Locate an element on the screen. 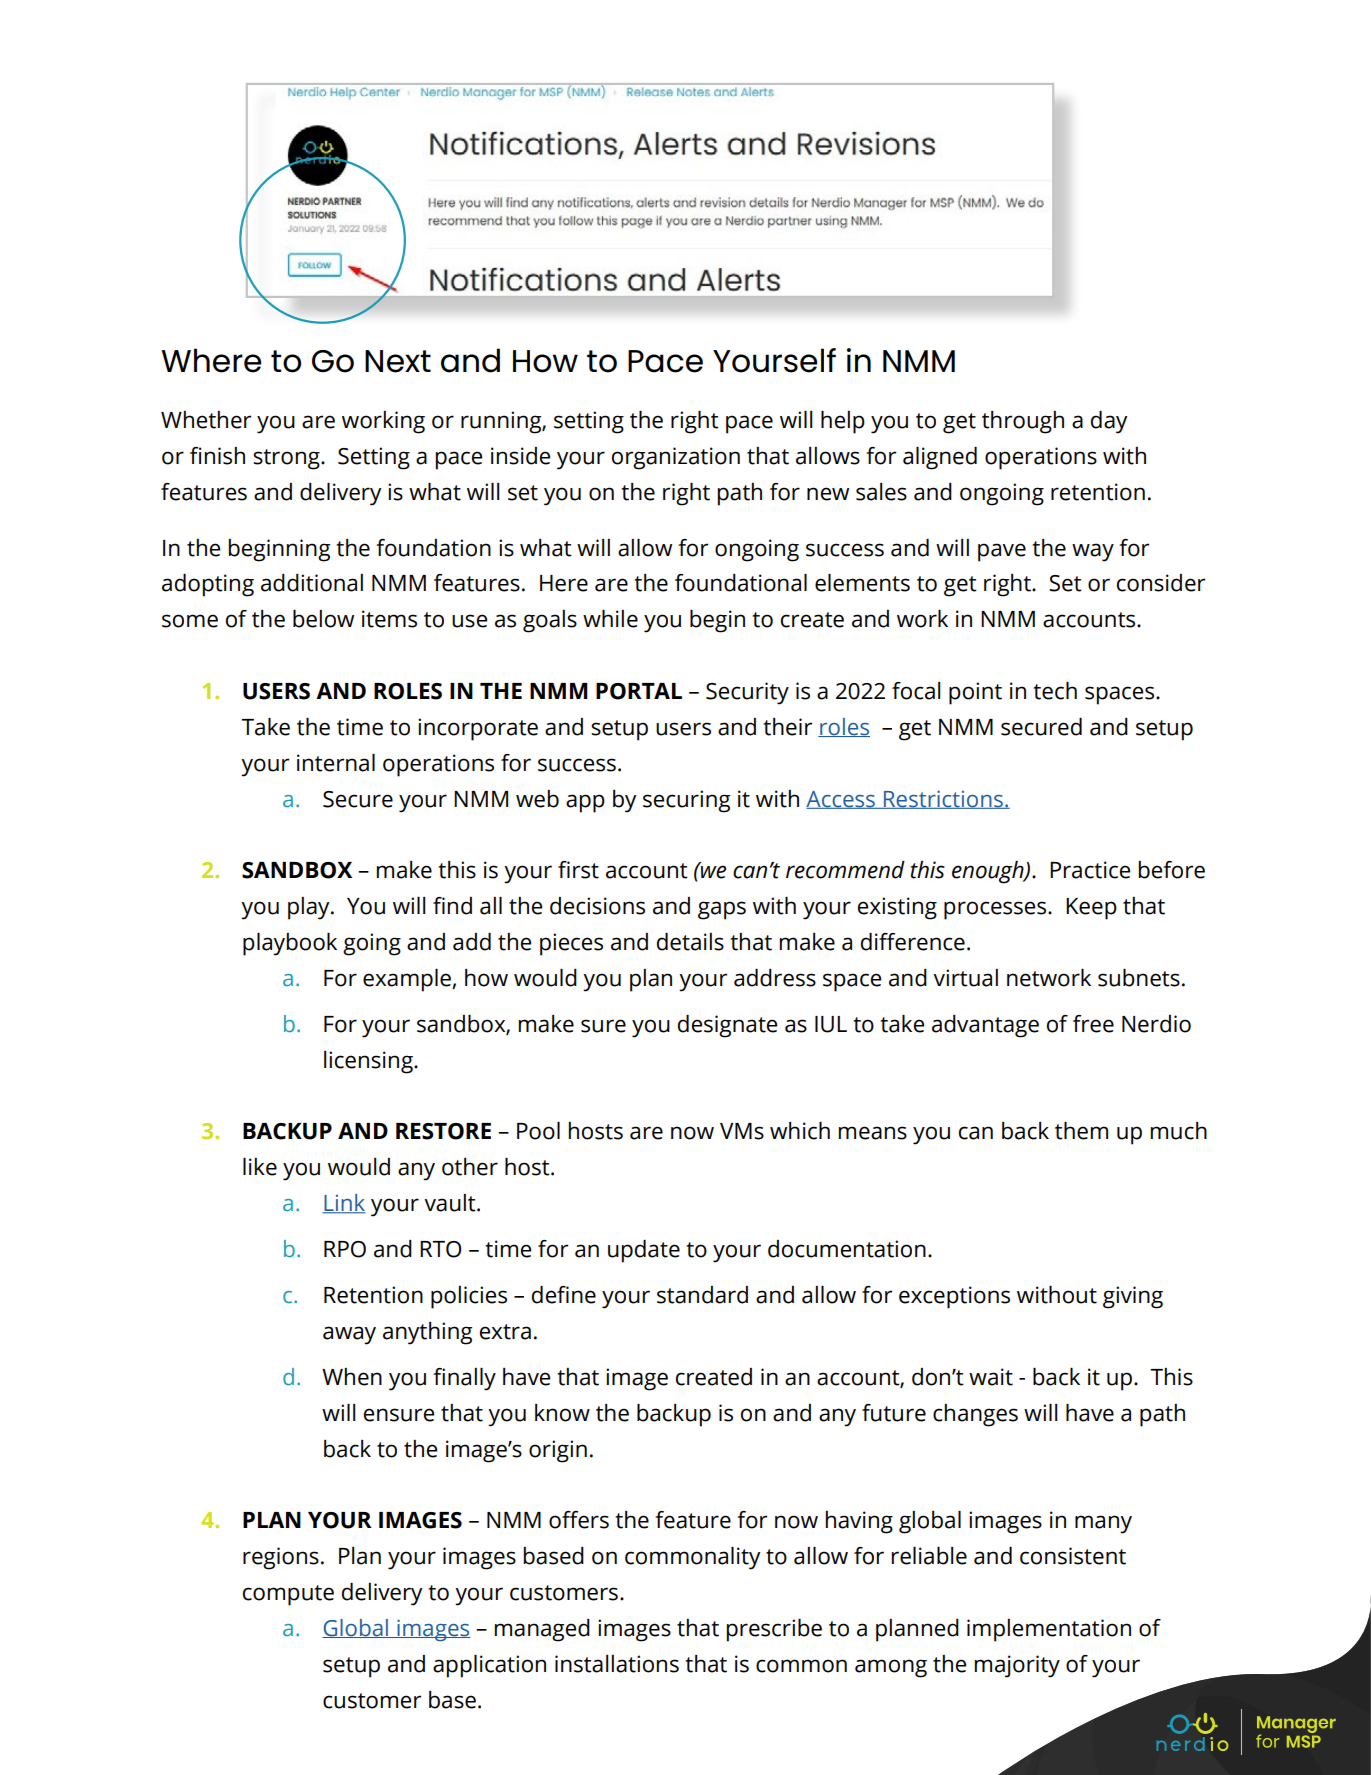 Image resolution: width=1371 pixels, height=1775 pixels. internal is located at coordinates (336, 763).
